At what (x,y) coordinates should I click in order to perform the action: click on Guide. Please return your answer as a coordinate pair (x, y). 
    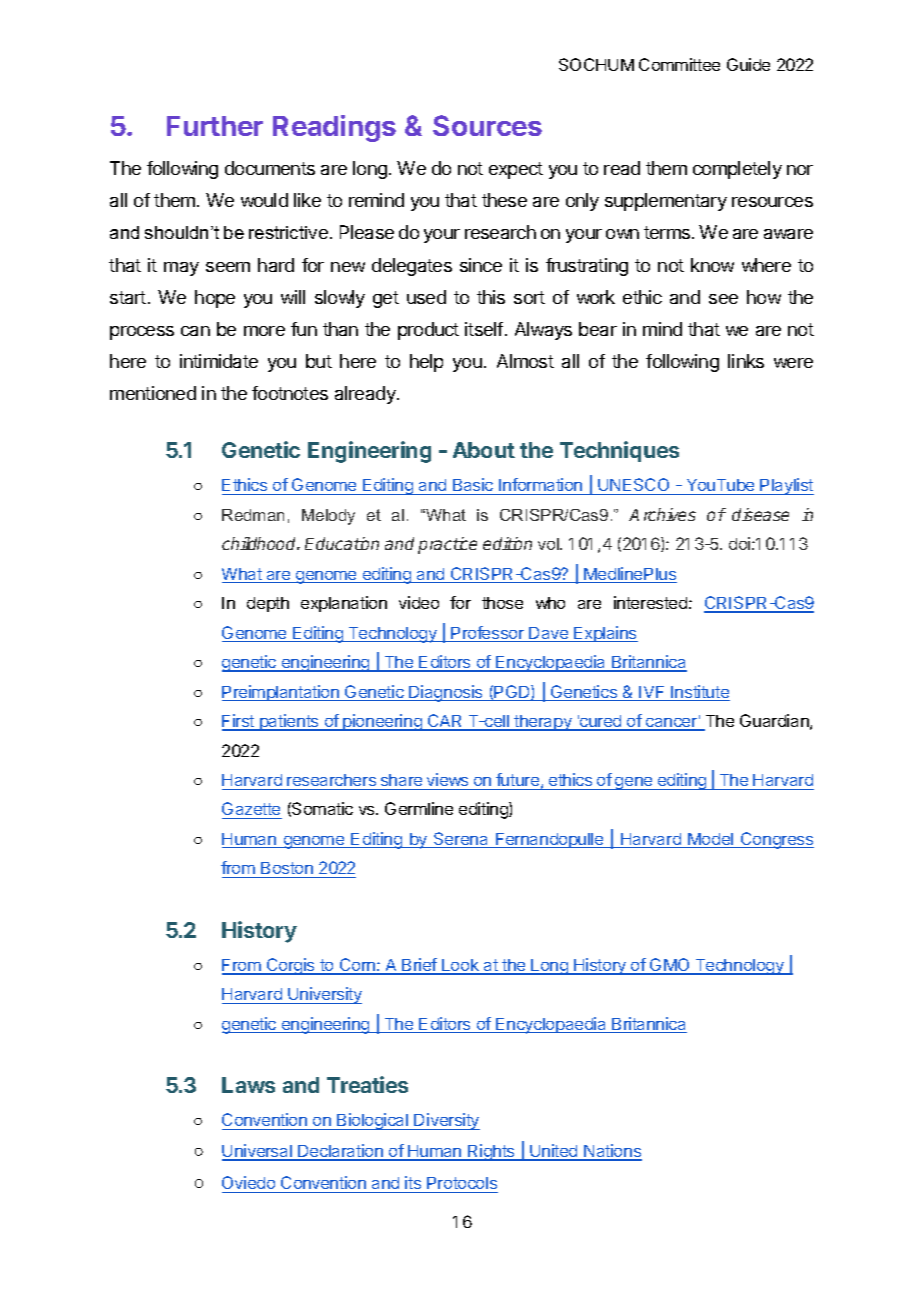
    Looking at the image, I should click on (748, 64).
